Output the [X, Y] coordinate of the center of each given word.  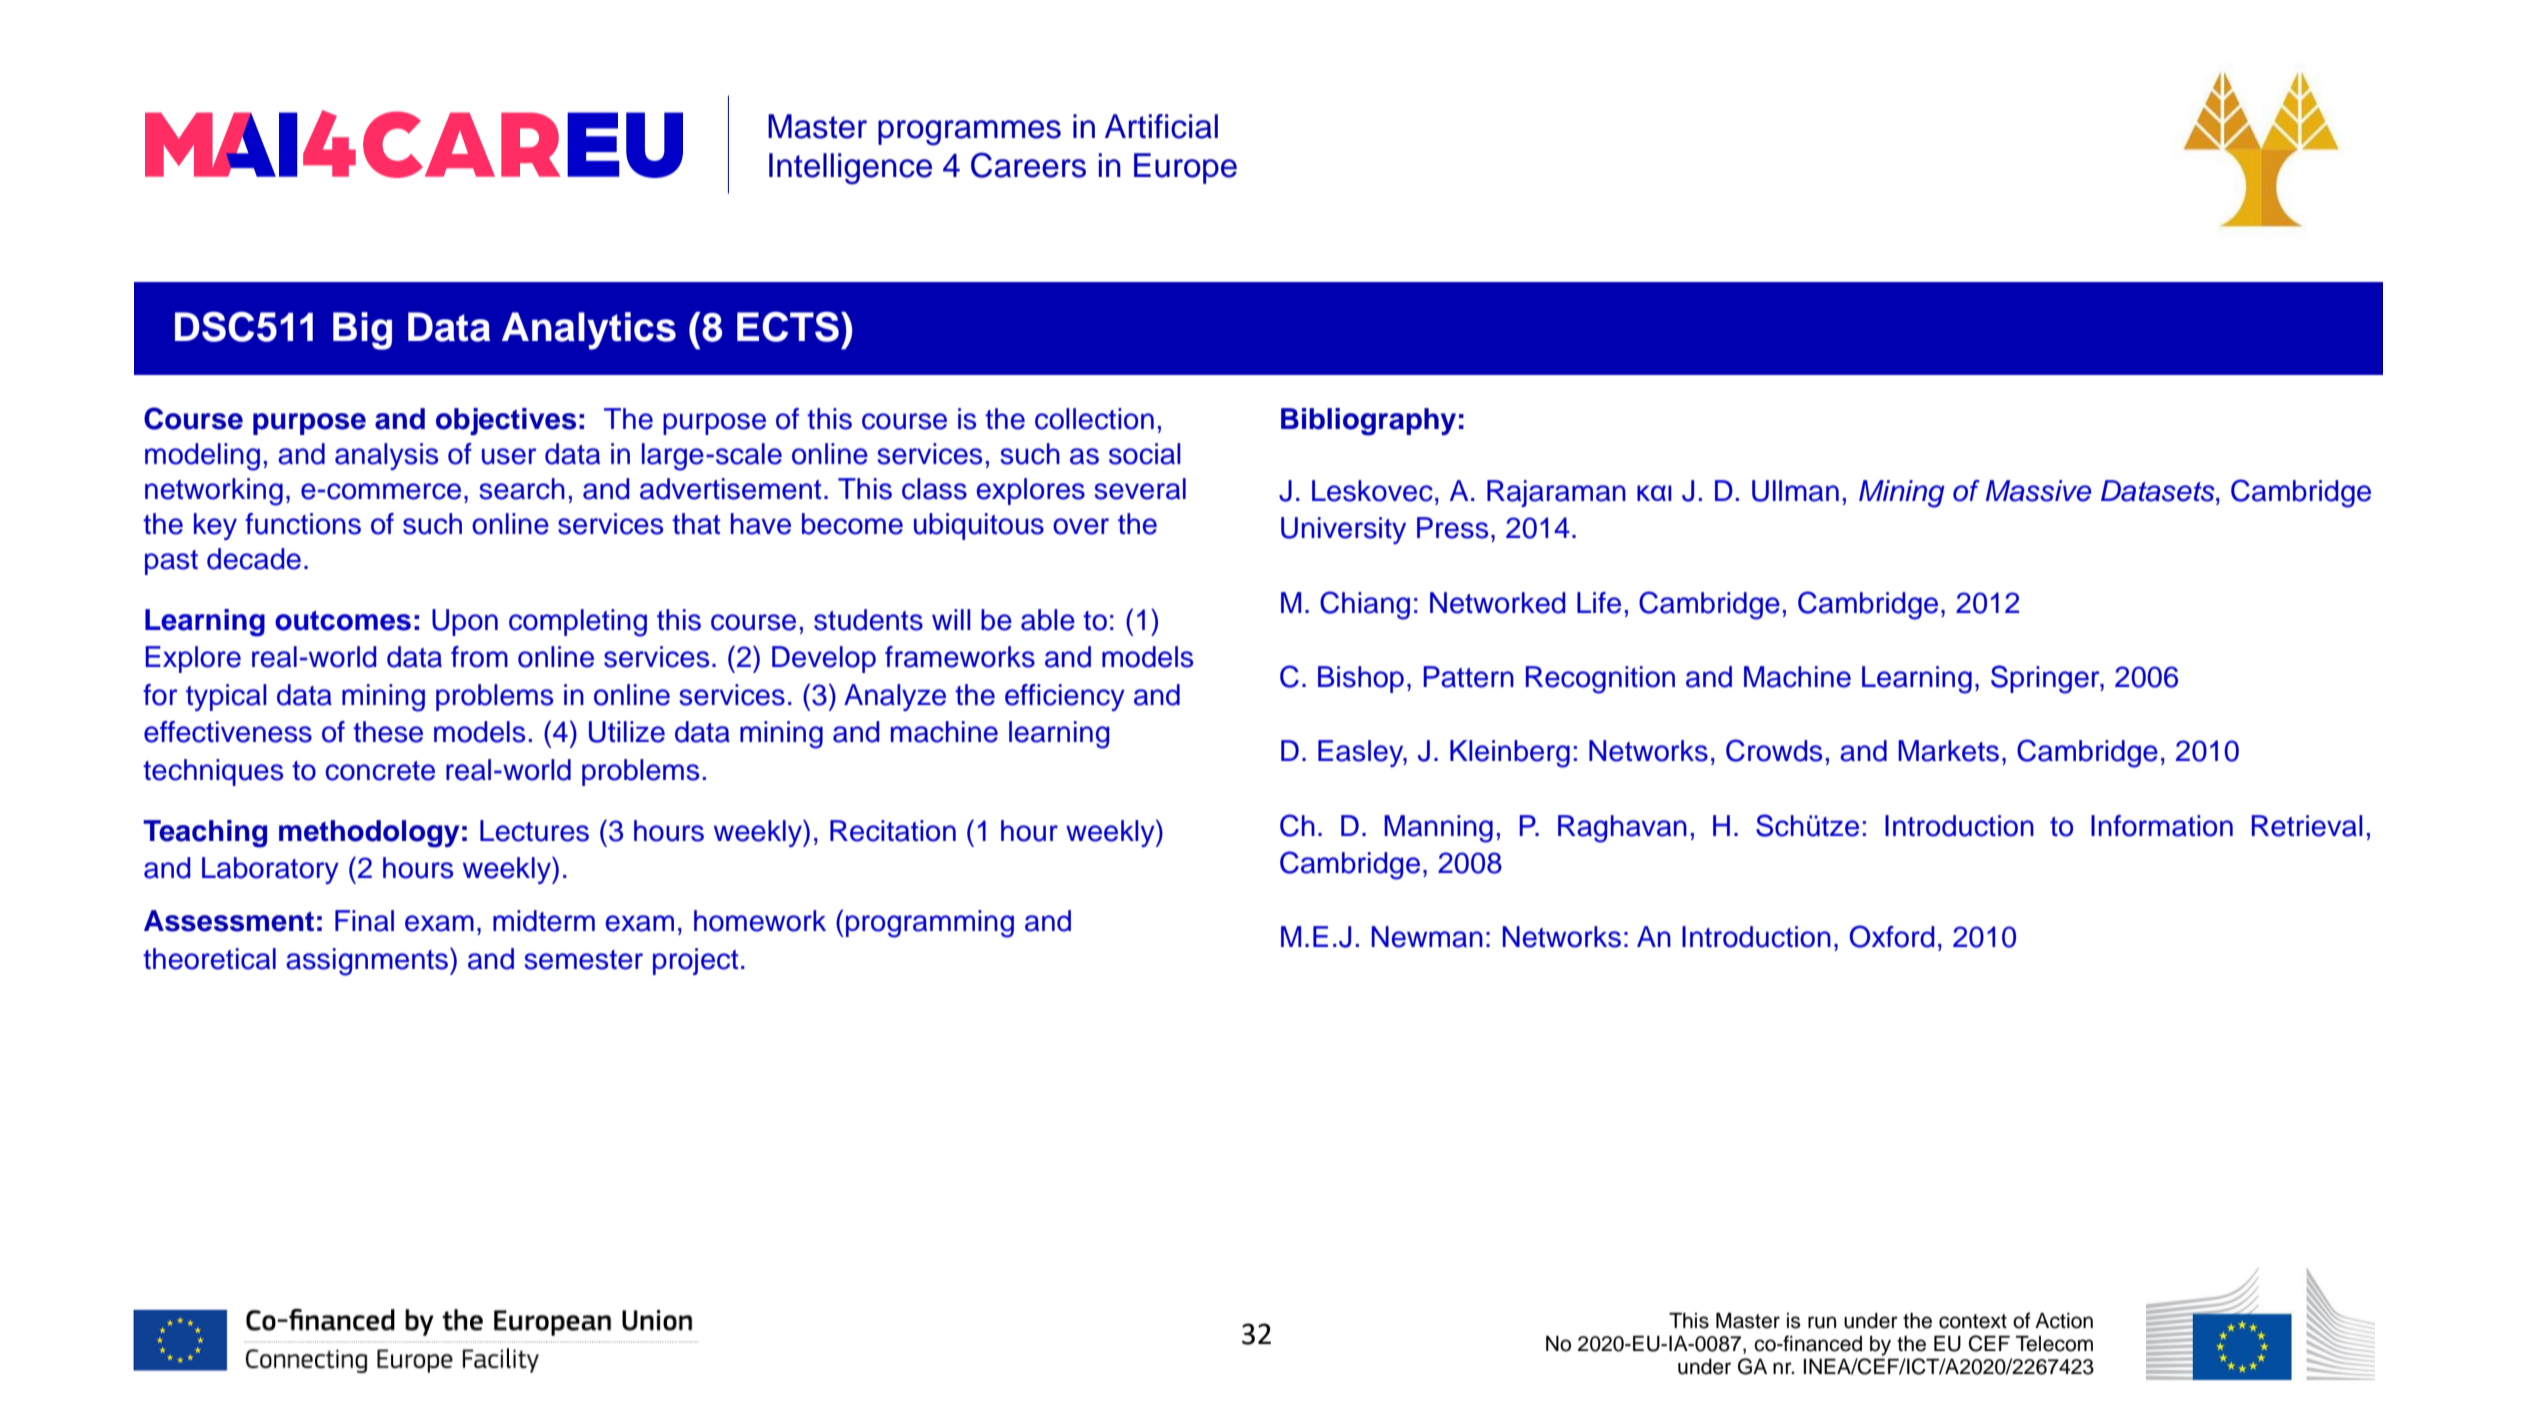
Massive [2038, 491]
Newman [1427, 937]
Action [2064, 1321]
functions [303, 524]
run [1822, 1322]
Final [364, 921]
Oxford [1891, 936]
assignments [368, 961]
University [1343, 530]
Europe [1185, 168]
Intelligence [850, 169]
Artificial [1161, 126]
